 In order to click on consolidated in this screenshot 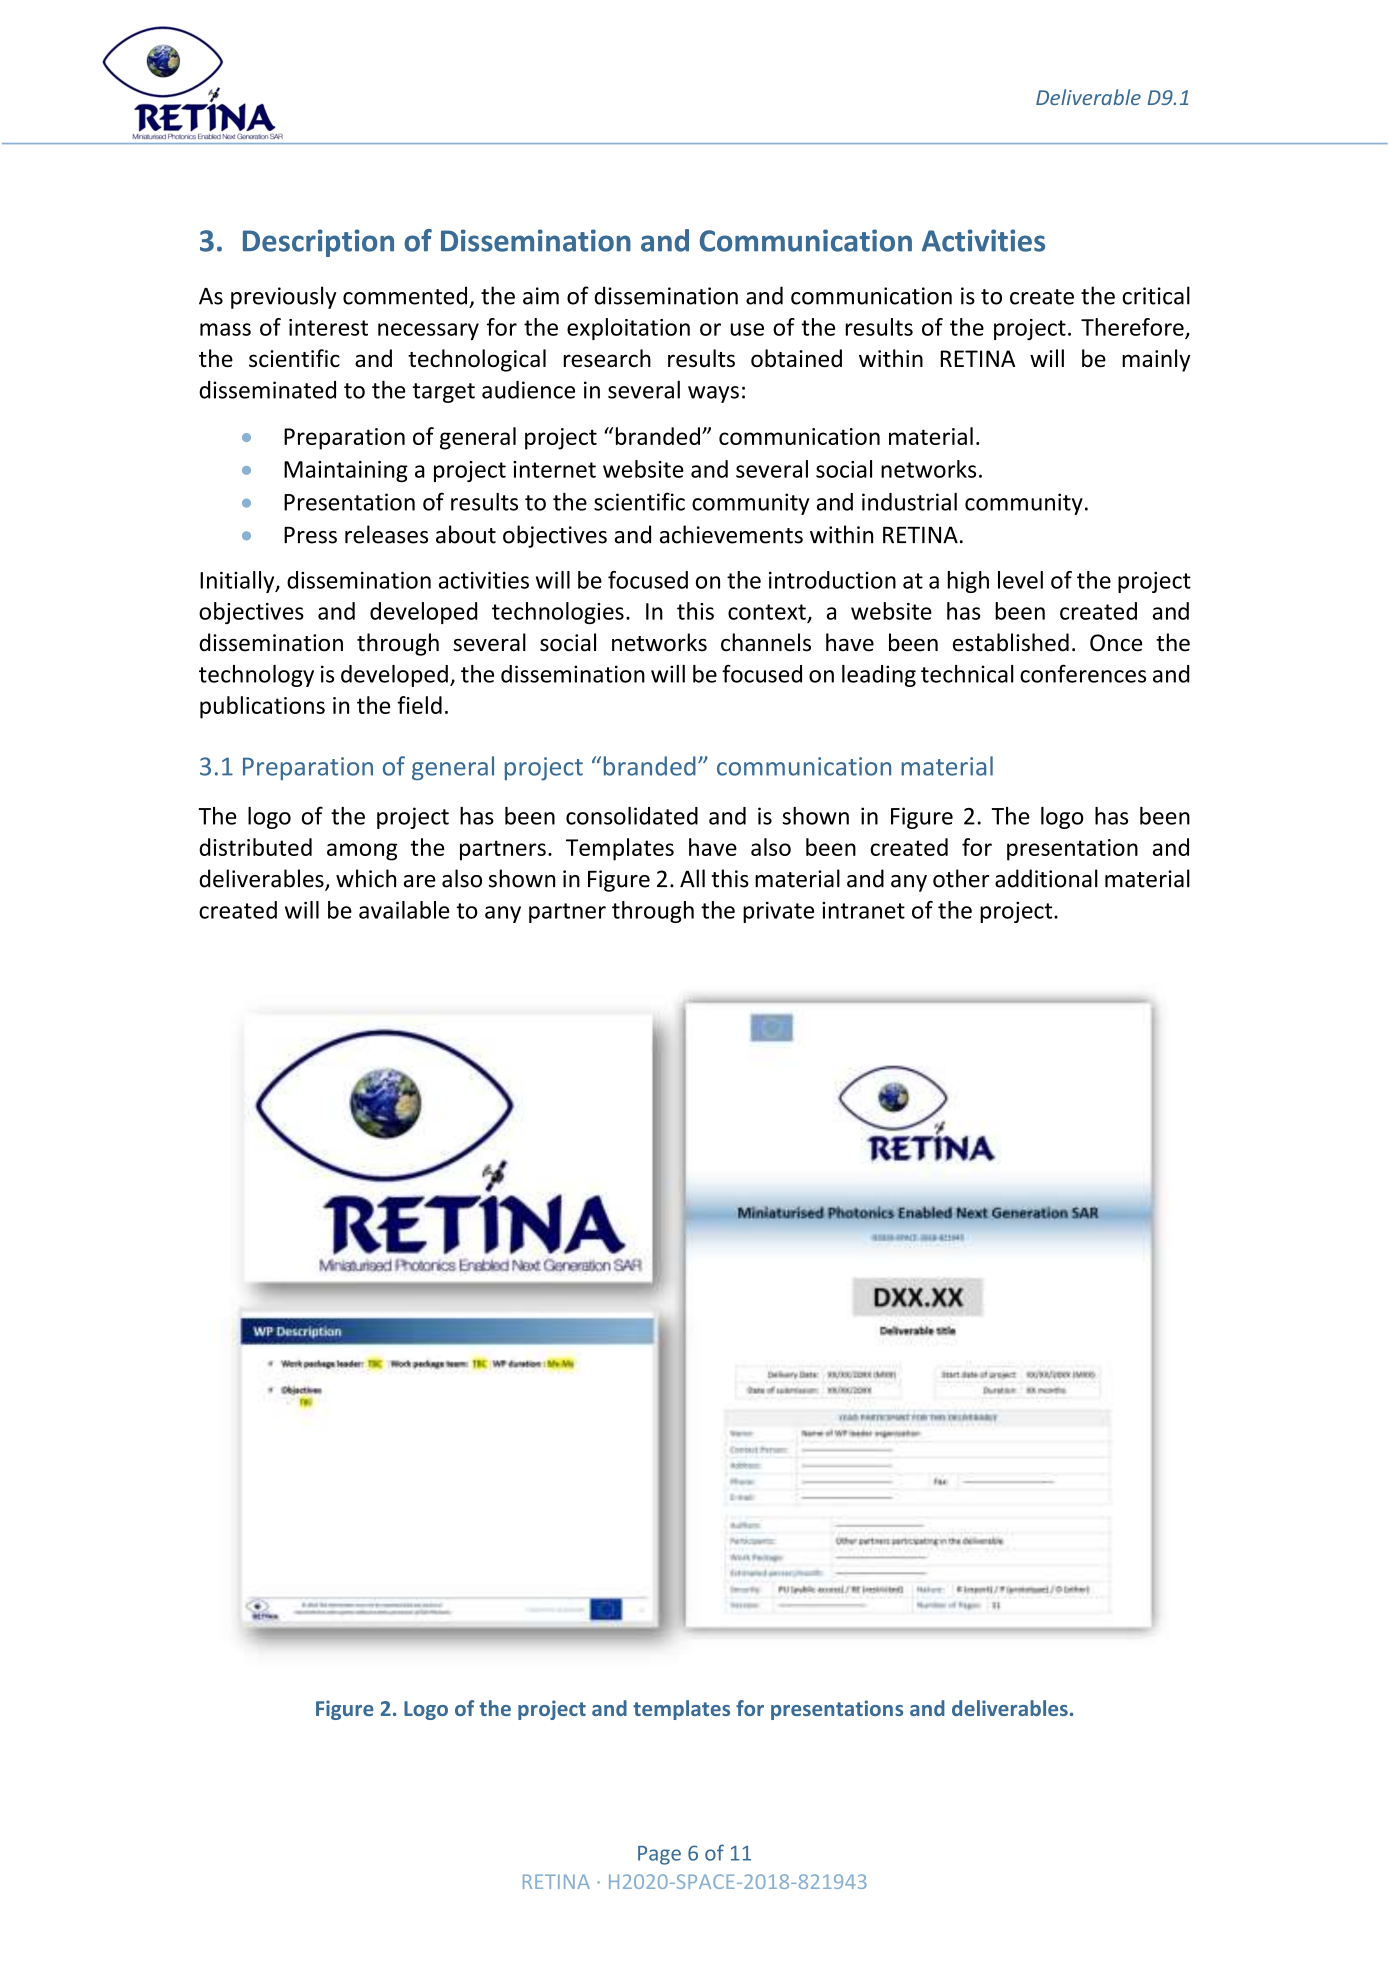, I will do `click(632, 816)`.
